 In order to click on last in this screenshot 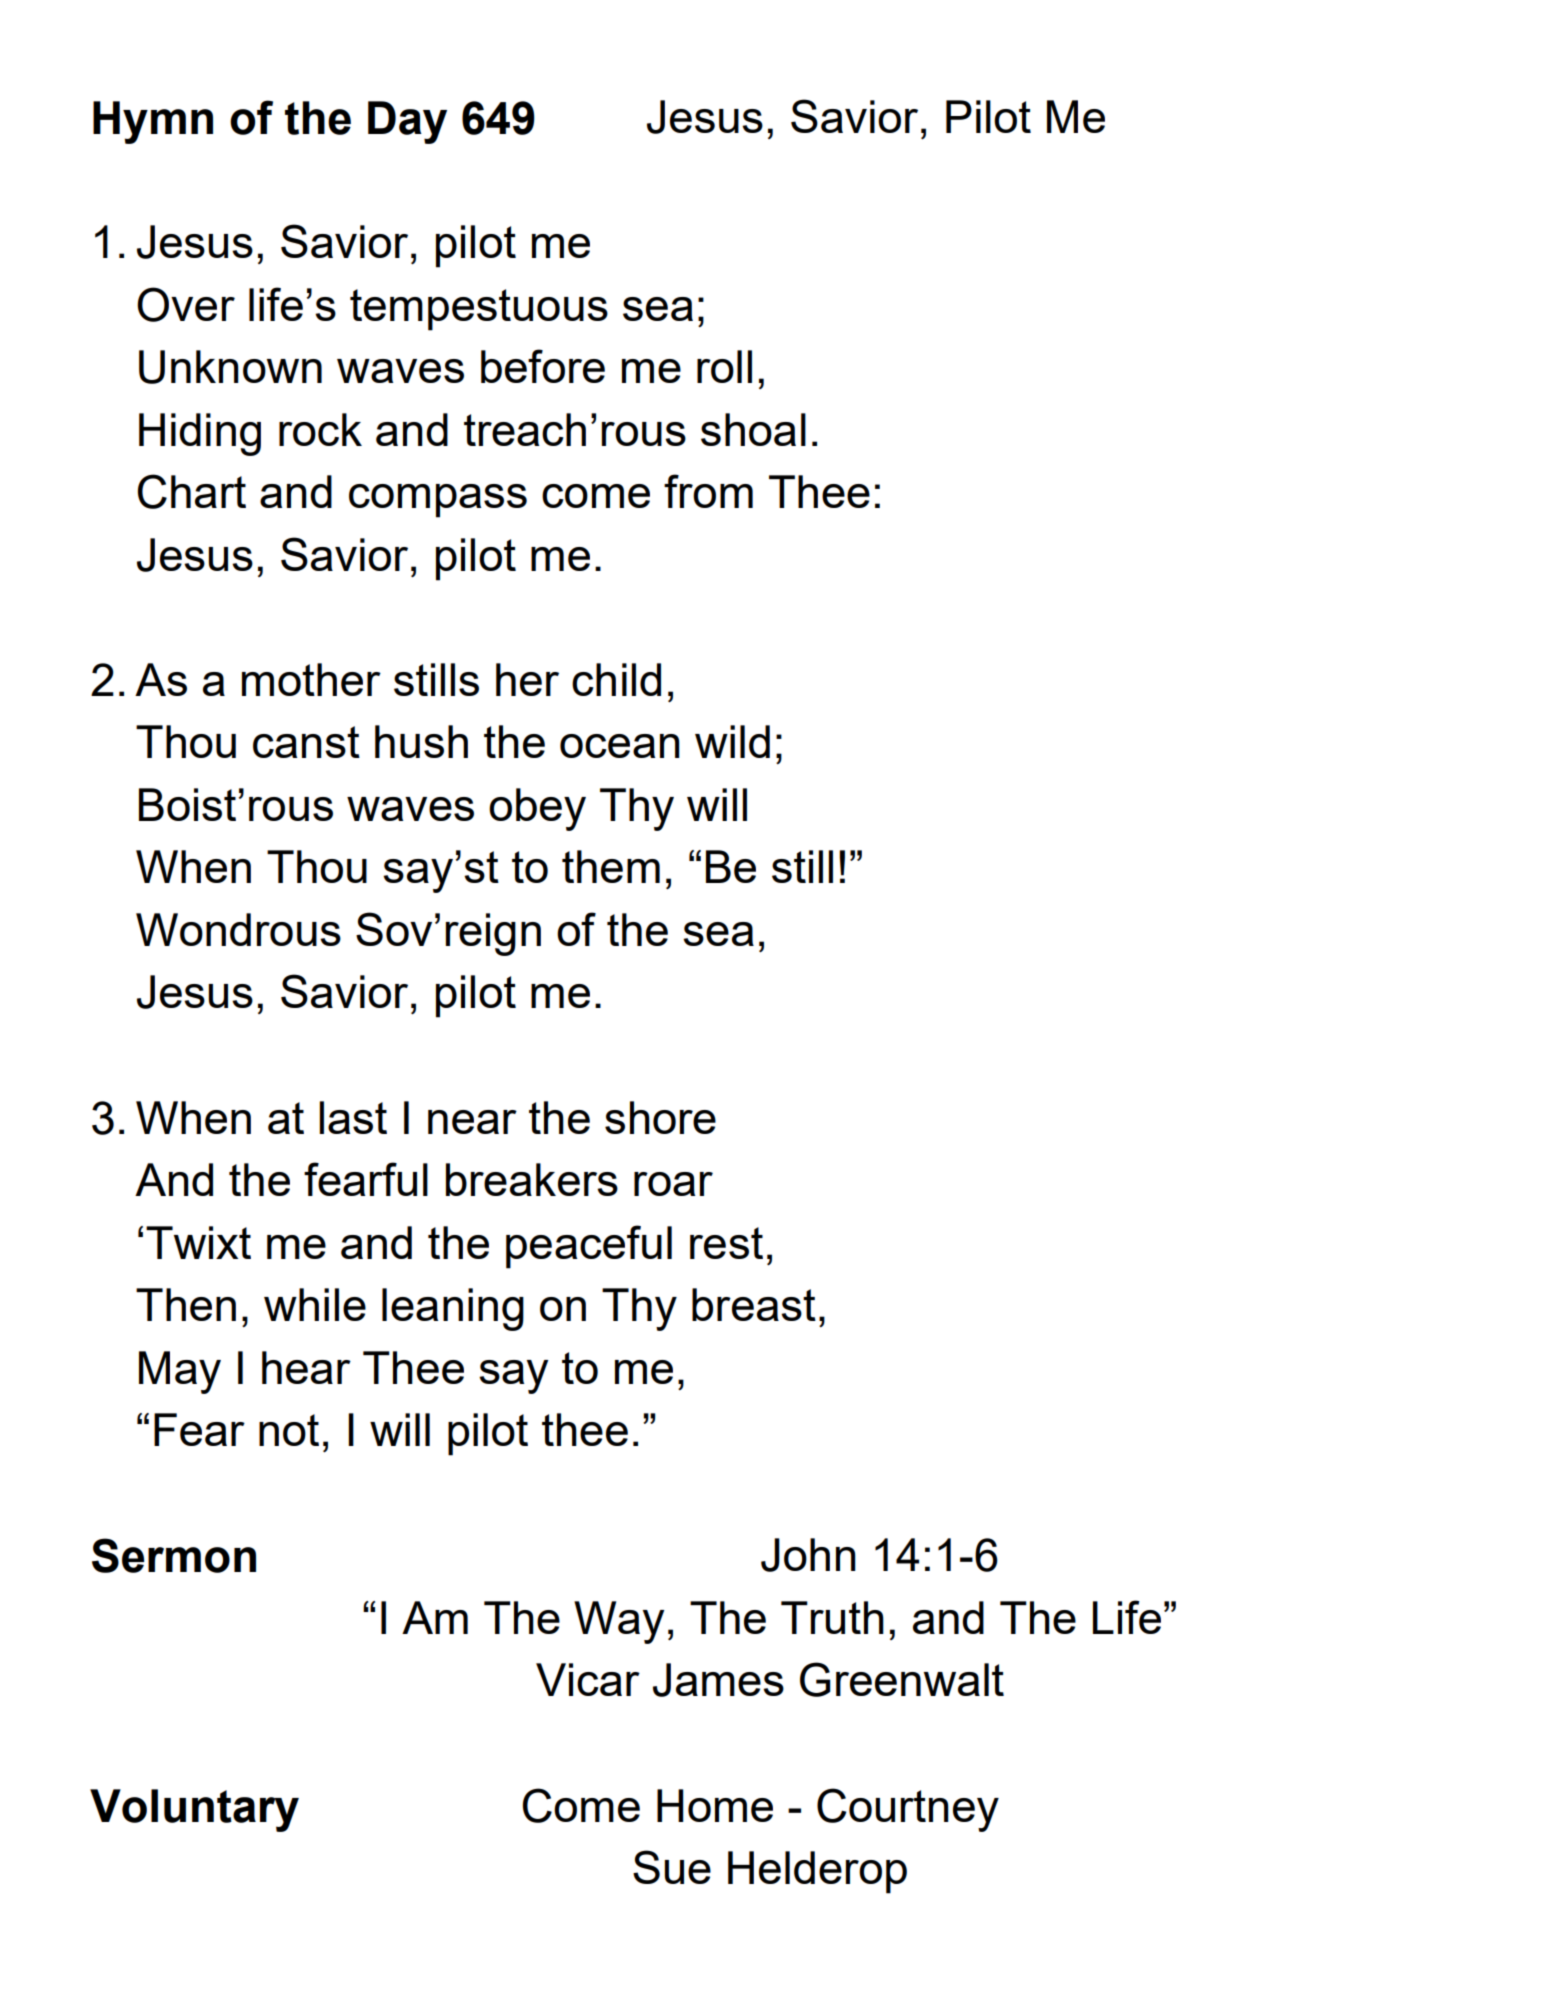, I will do `click(353, 1117)`.
